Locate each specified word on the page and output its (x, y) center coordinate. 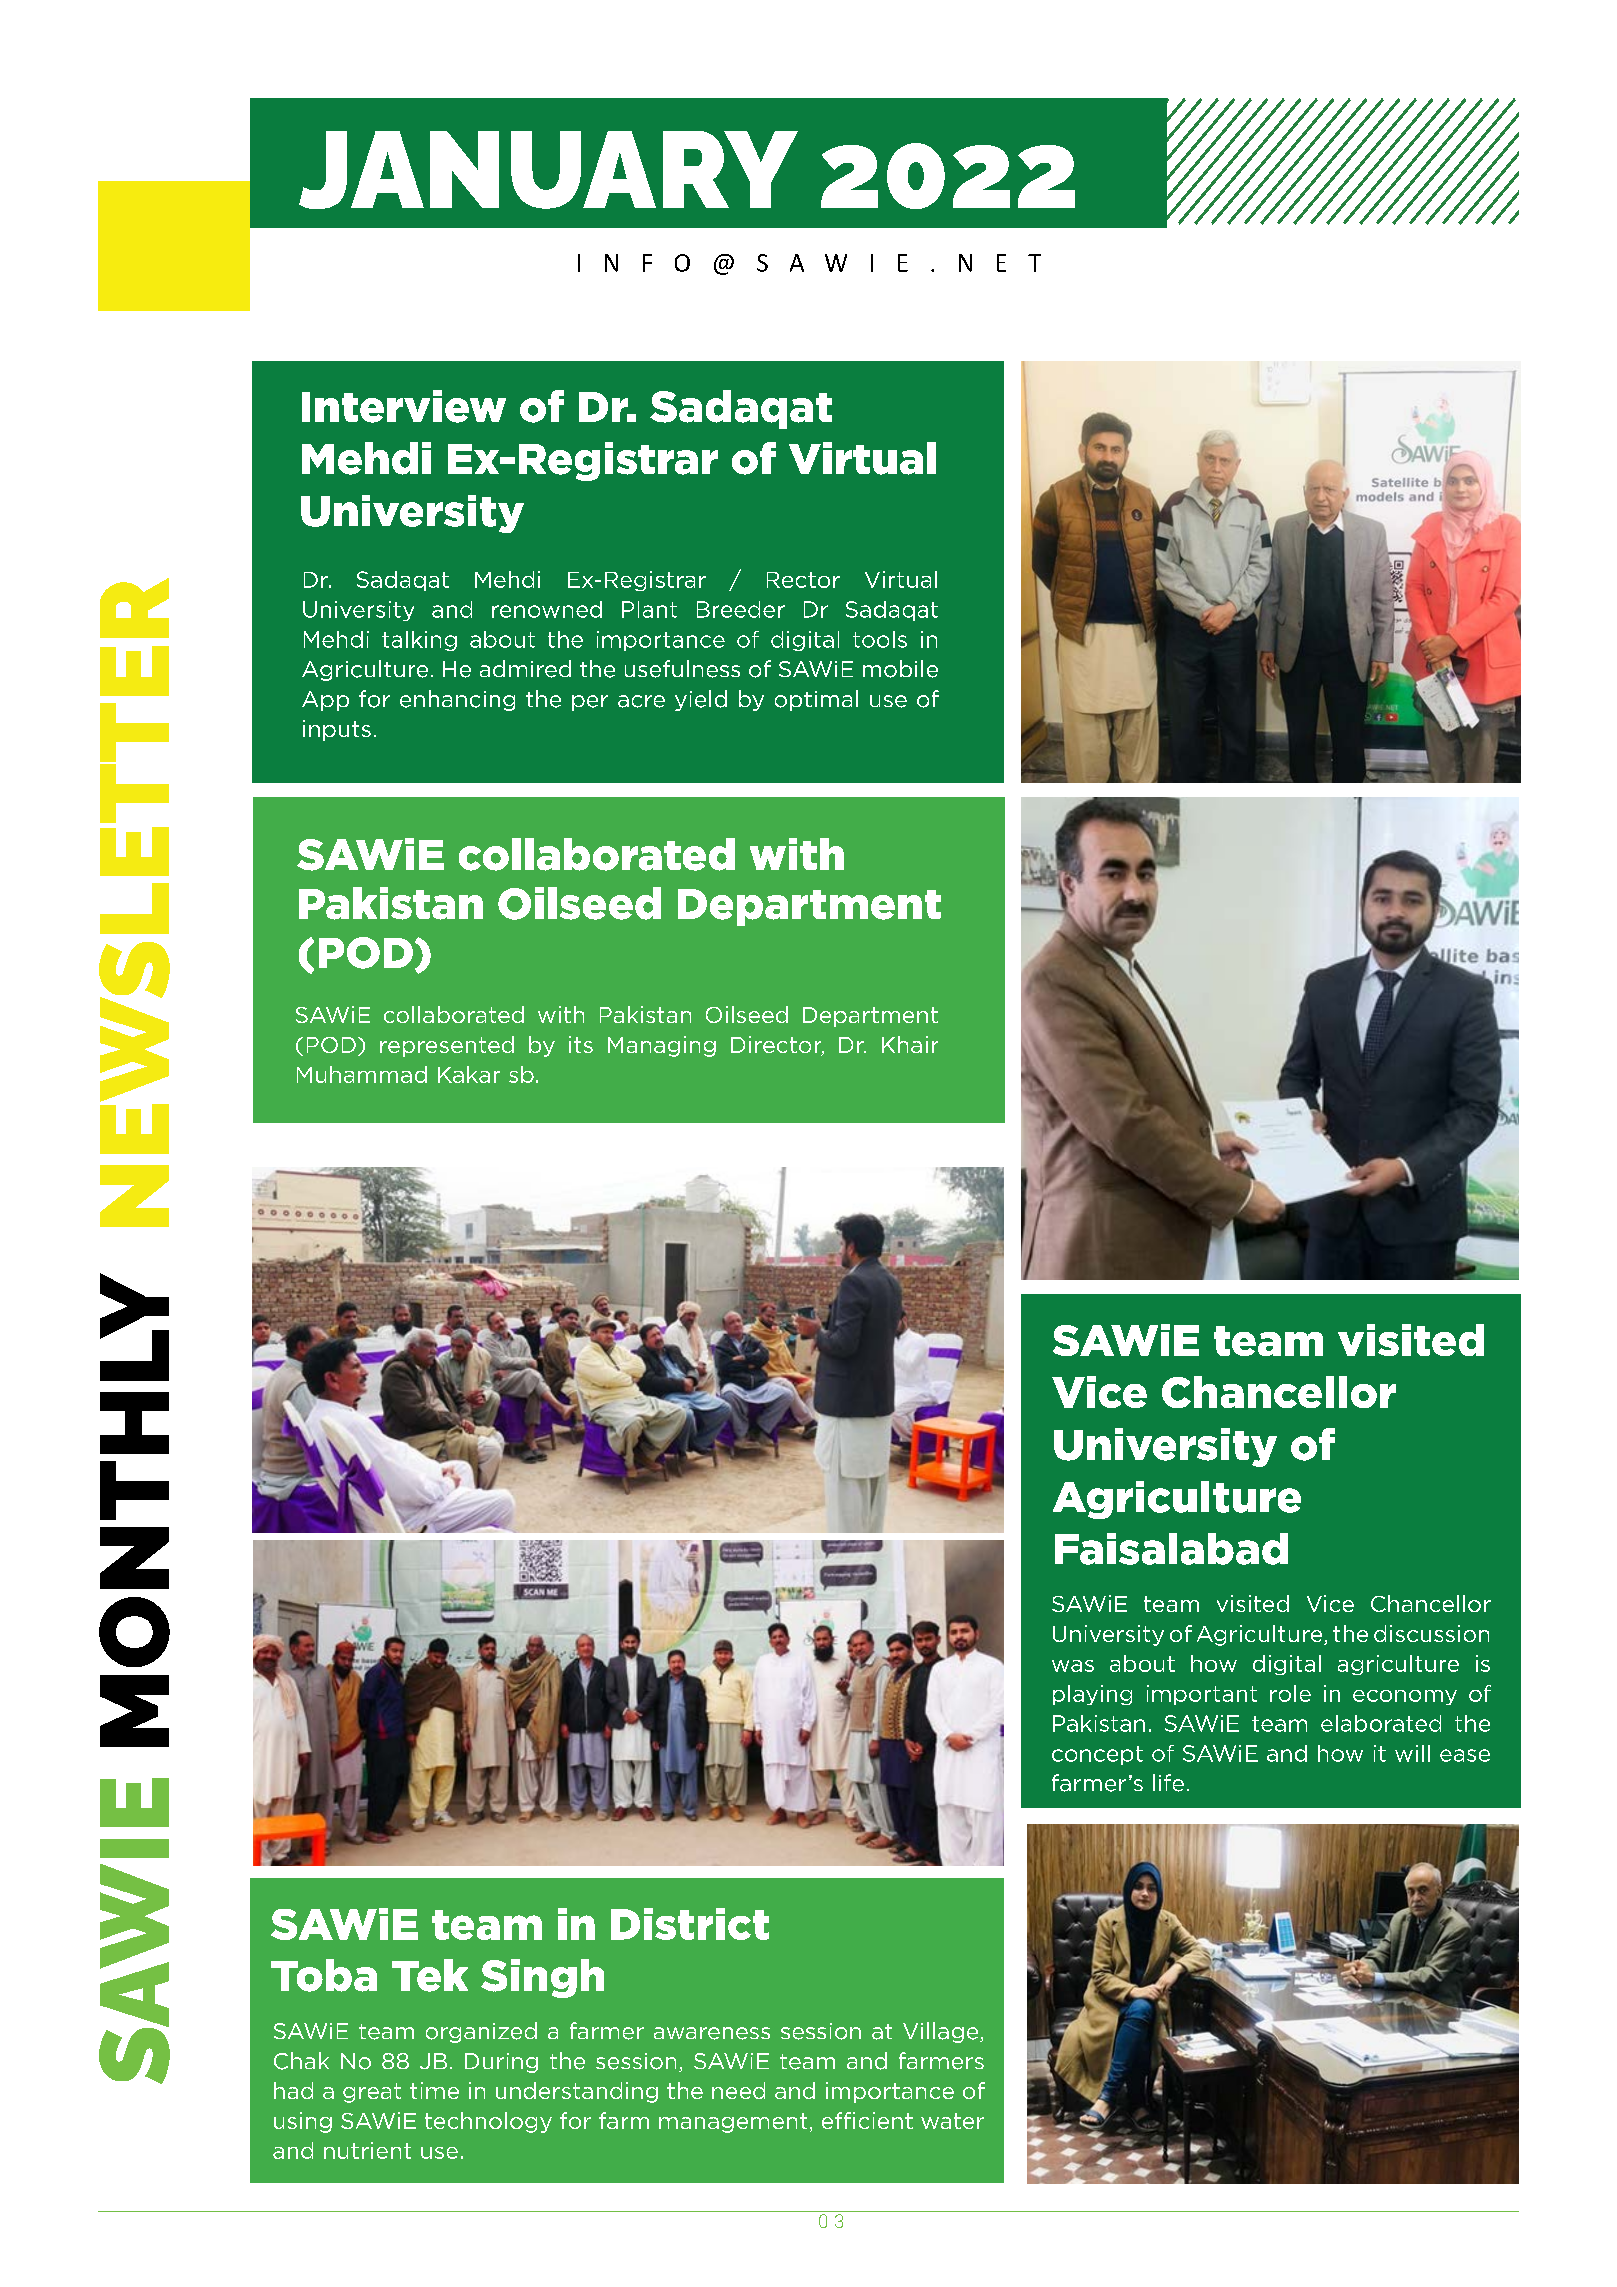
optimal (816, 700)
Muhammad (362, 1074)
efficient (867, 2120)
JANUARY (548, 170)
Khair (910, 1044)
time (434, 2090)
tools (880, 639)
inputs (337, 730)
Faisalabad (1171, 1549)
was (1073, 1666)
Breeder (741, 609)
